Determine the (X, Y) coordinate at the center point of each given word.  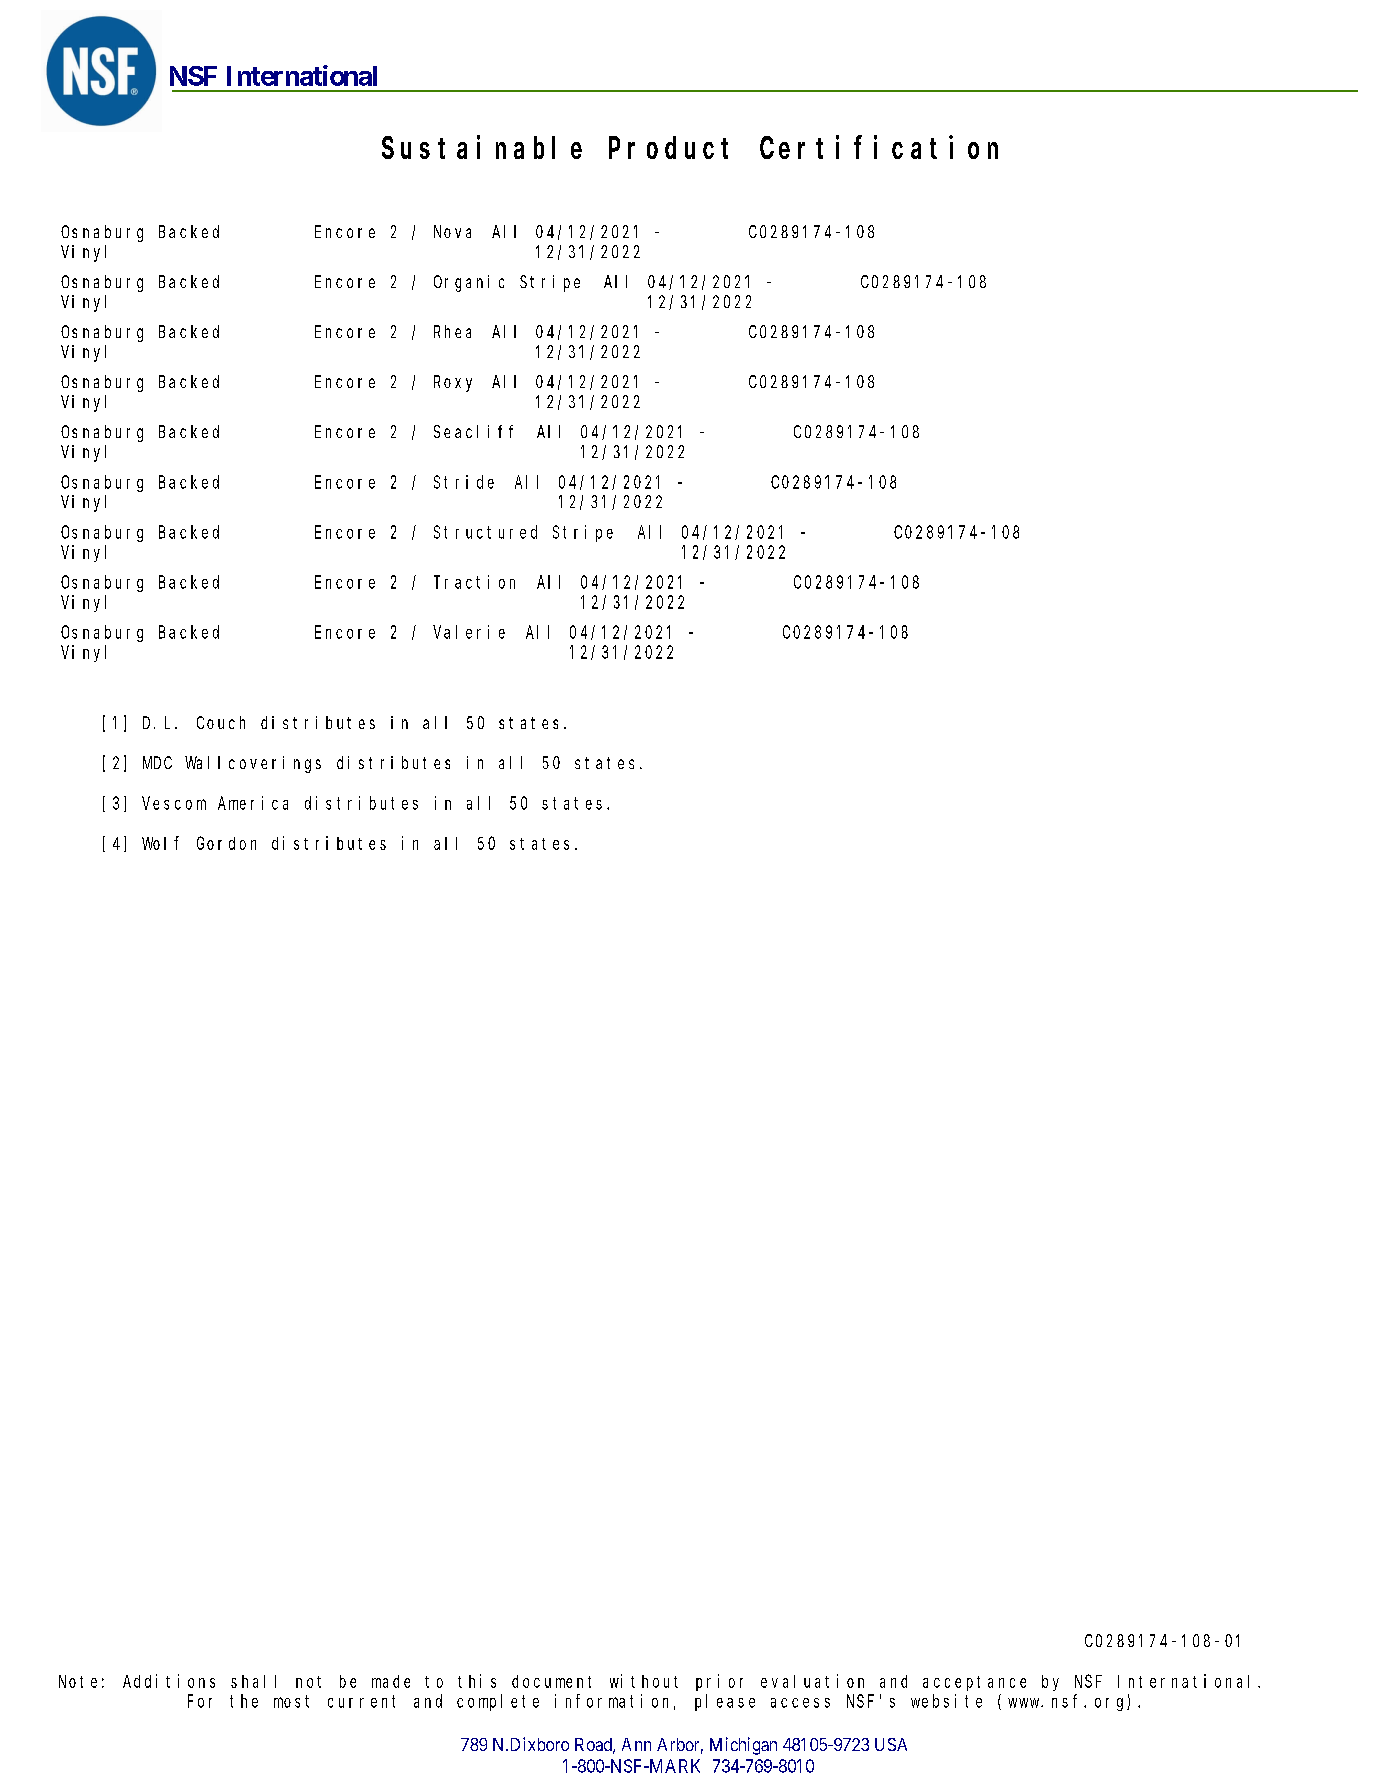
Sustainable (482, 147)
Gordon (226, 843)
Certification (879, 147)
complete (498, 1702)
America (253, 803)
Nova (452, 232)
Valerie (469, 632)
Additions (169, 1681)
